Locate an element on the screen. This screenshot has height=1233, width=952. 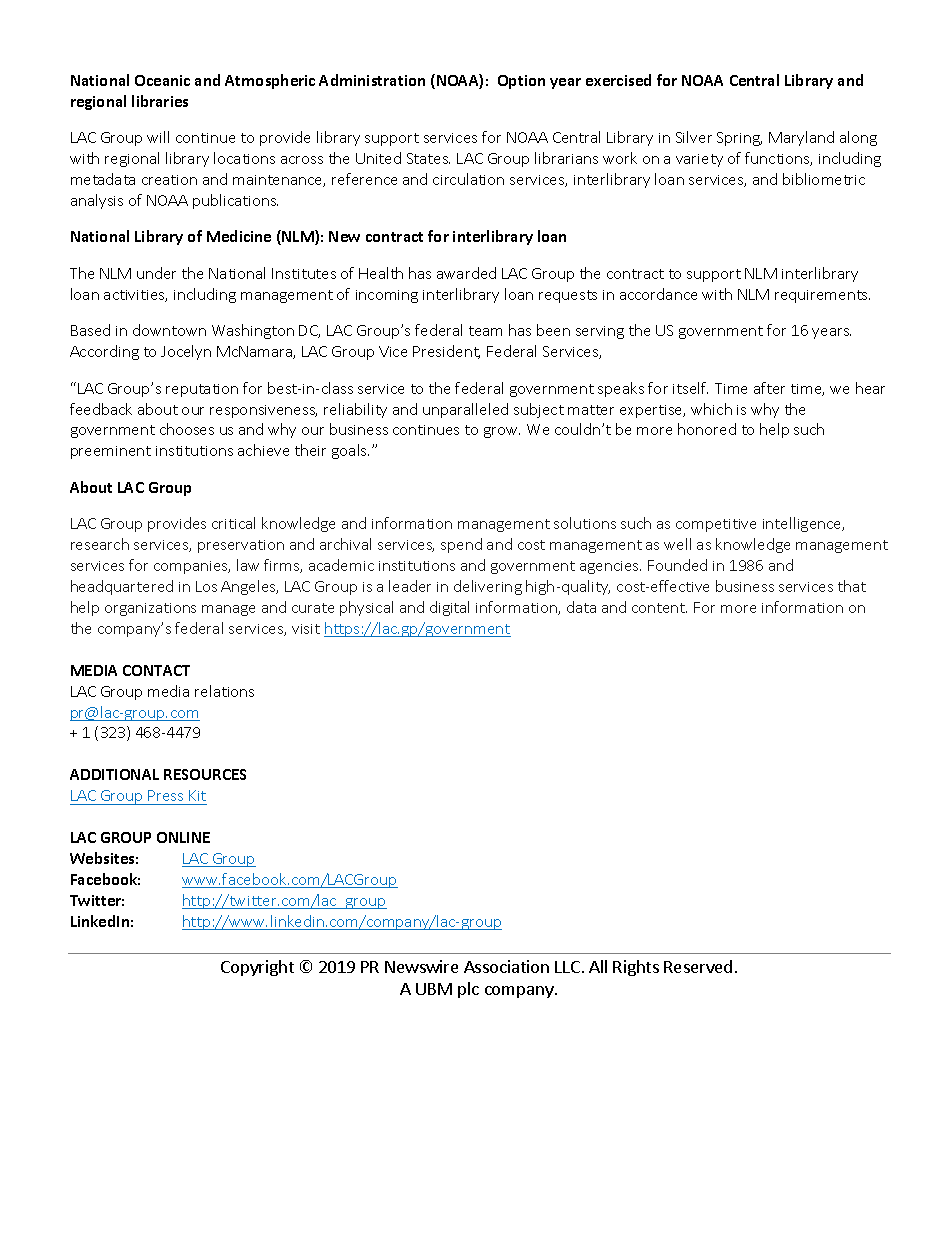
Maryland is located at coordinates (801, 138).
